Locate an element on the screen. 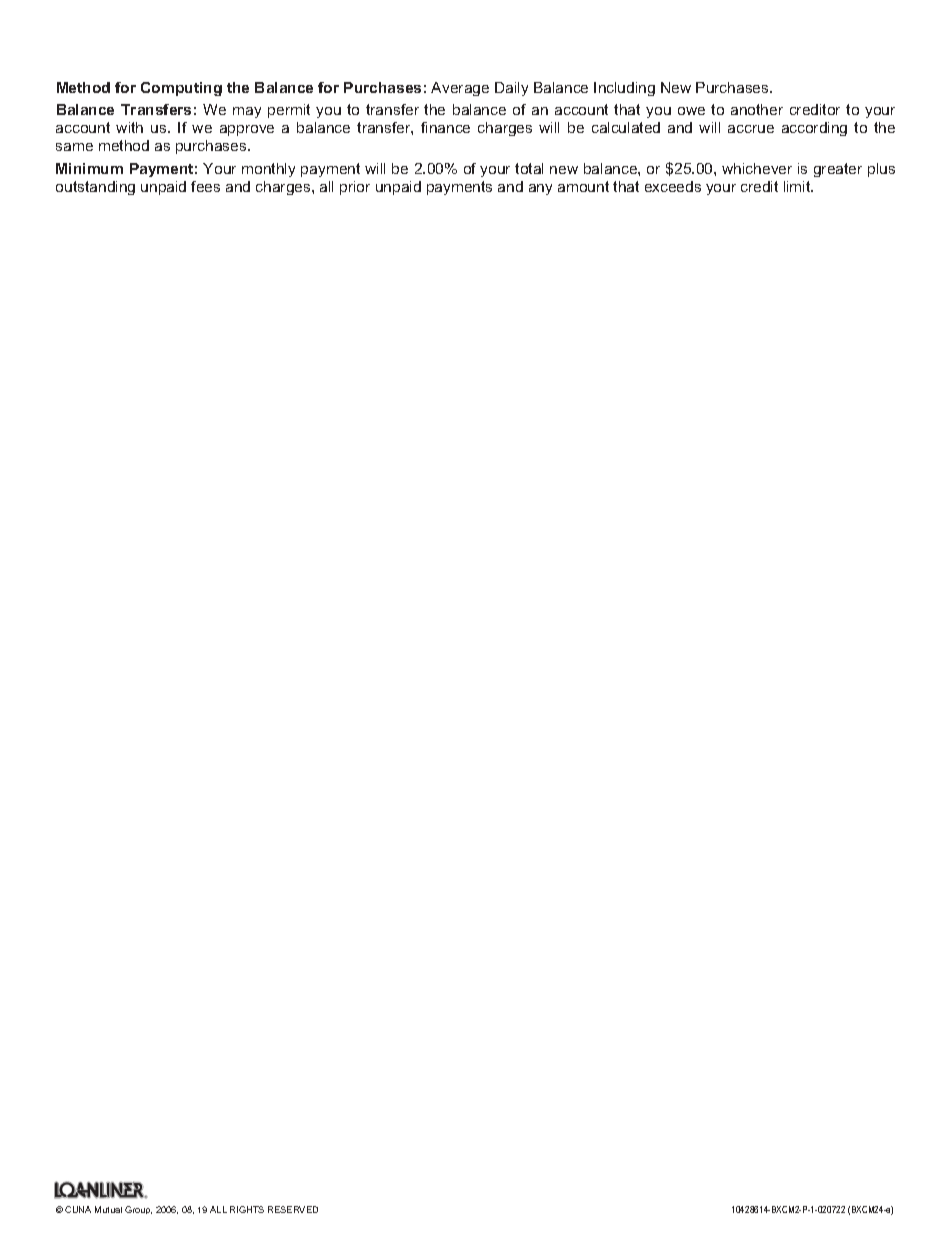 This screenshot has width=952, height=1233. finance is located at coordinates (445, 127).
